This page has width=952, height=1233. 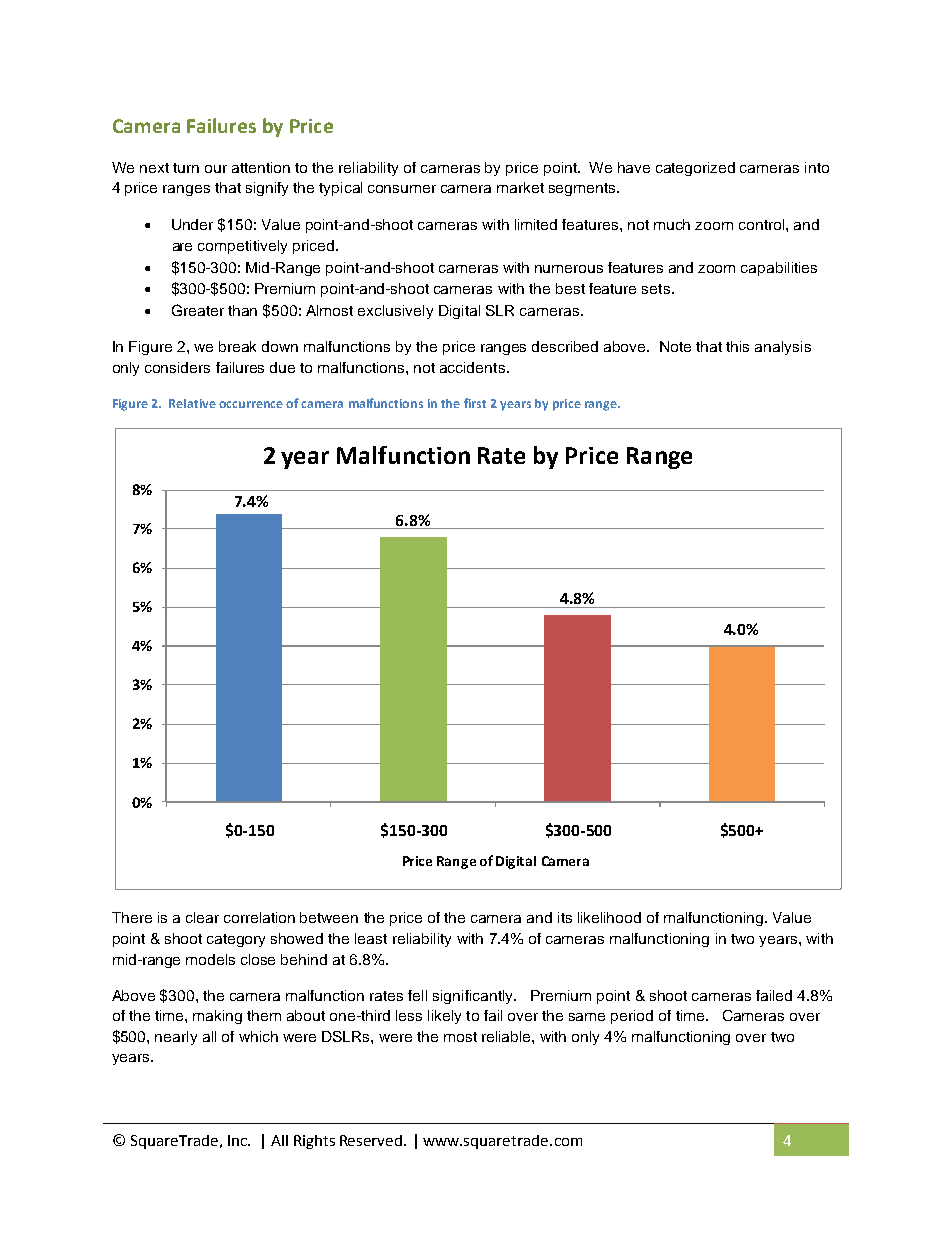 What do you see at coordinates (372, 1140) in the page?
I see `Reserved` at bounding box center [372, 1140].
